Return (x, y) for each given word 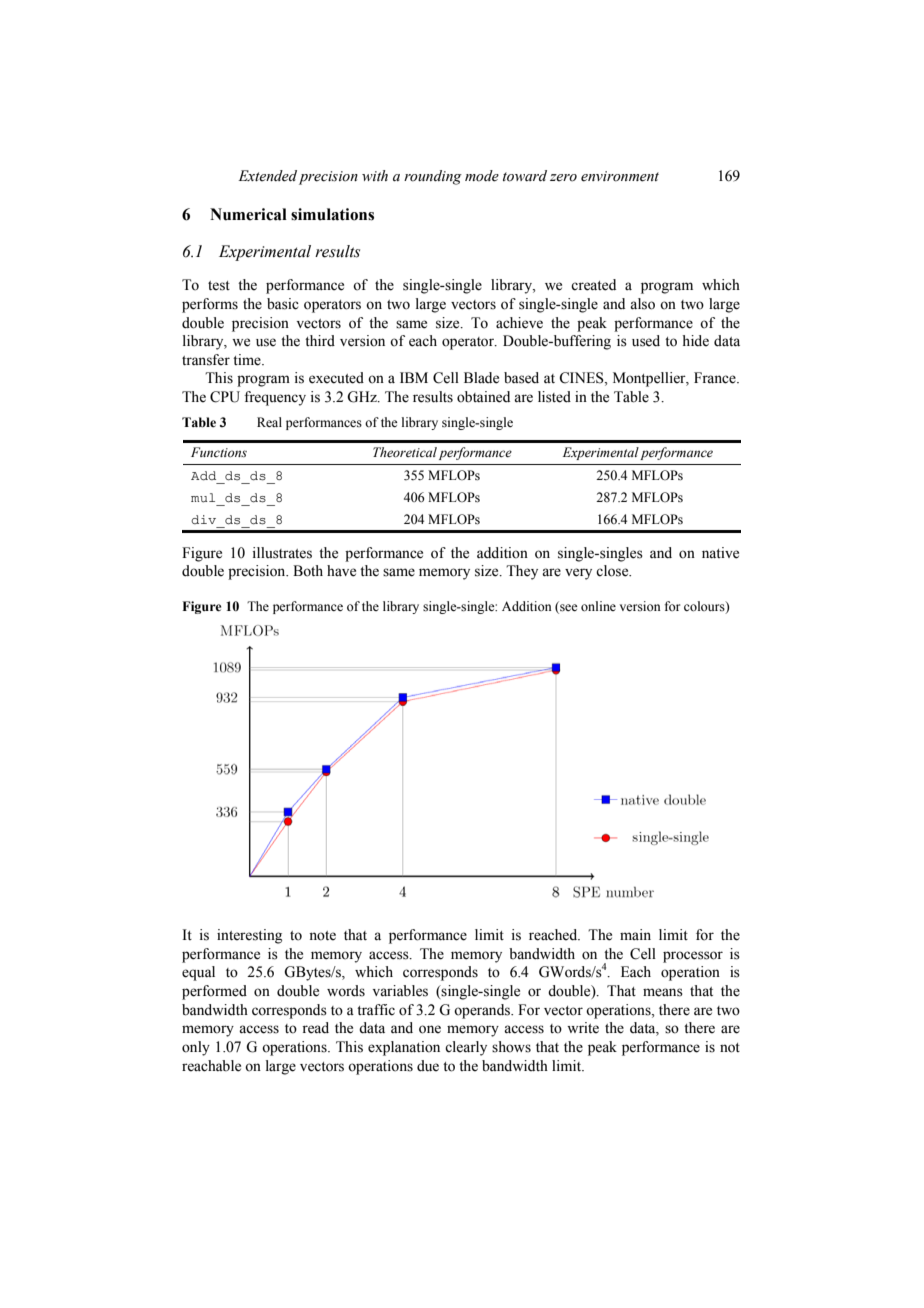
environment (620, 176)
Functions (219, 452)
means (663, 992)
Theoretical (405, 452)
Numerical (248, 214)
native (720, 553)
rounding (433, 177)
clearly (466, 1048)
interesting (249, 936)
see (568, 607)
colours (705, 607)
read (315, 1028)
